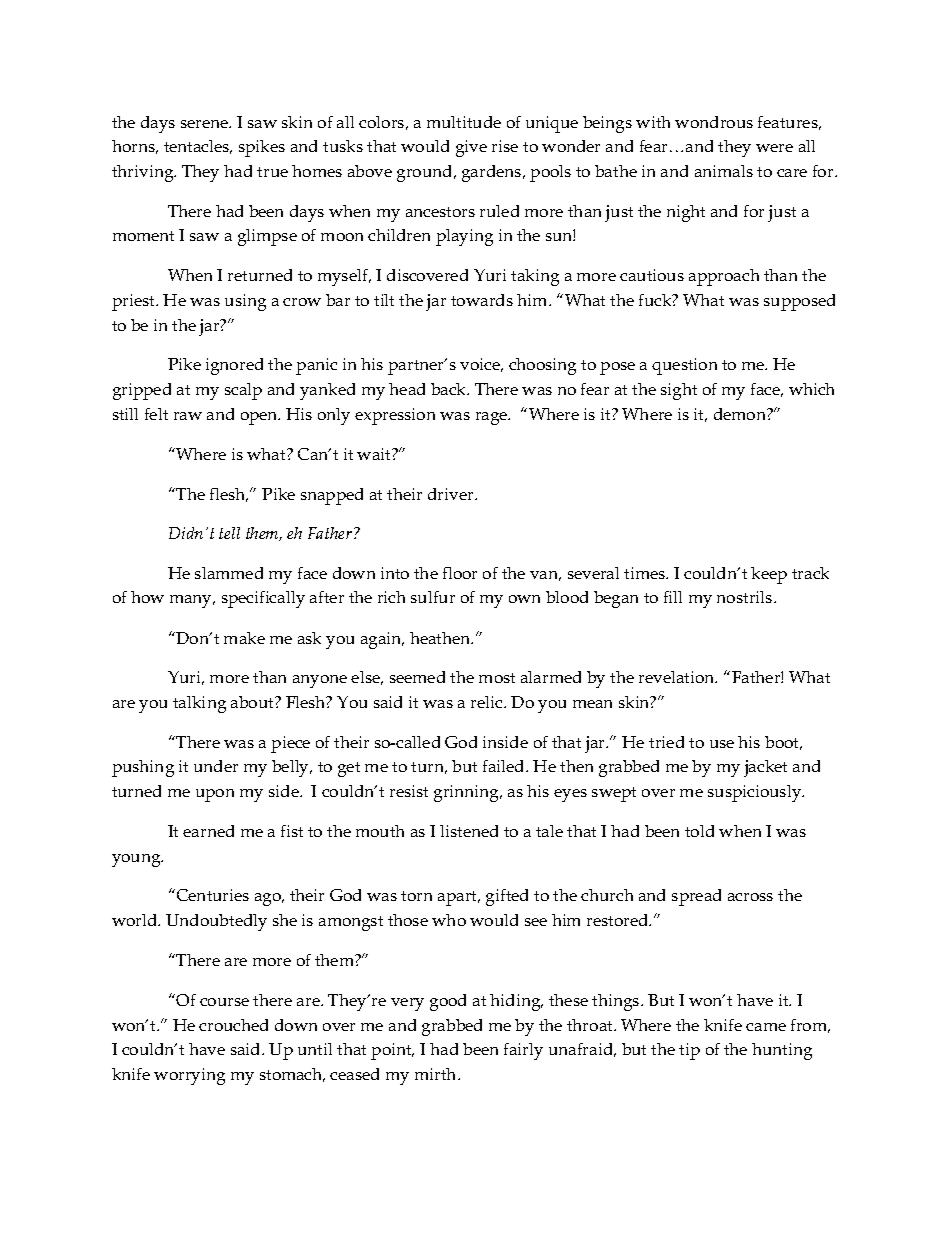 Image resolution: width=952 pixels, height=1233 pixels. What do you see at coordinates (722, 744) in the screenshot?
I see `use` at bounding box center [722, 744].
